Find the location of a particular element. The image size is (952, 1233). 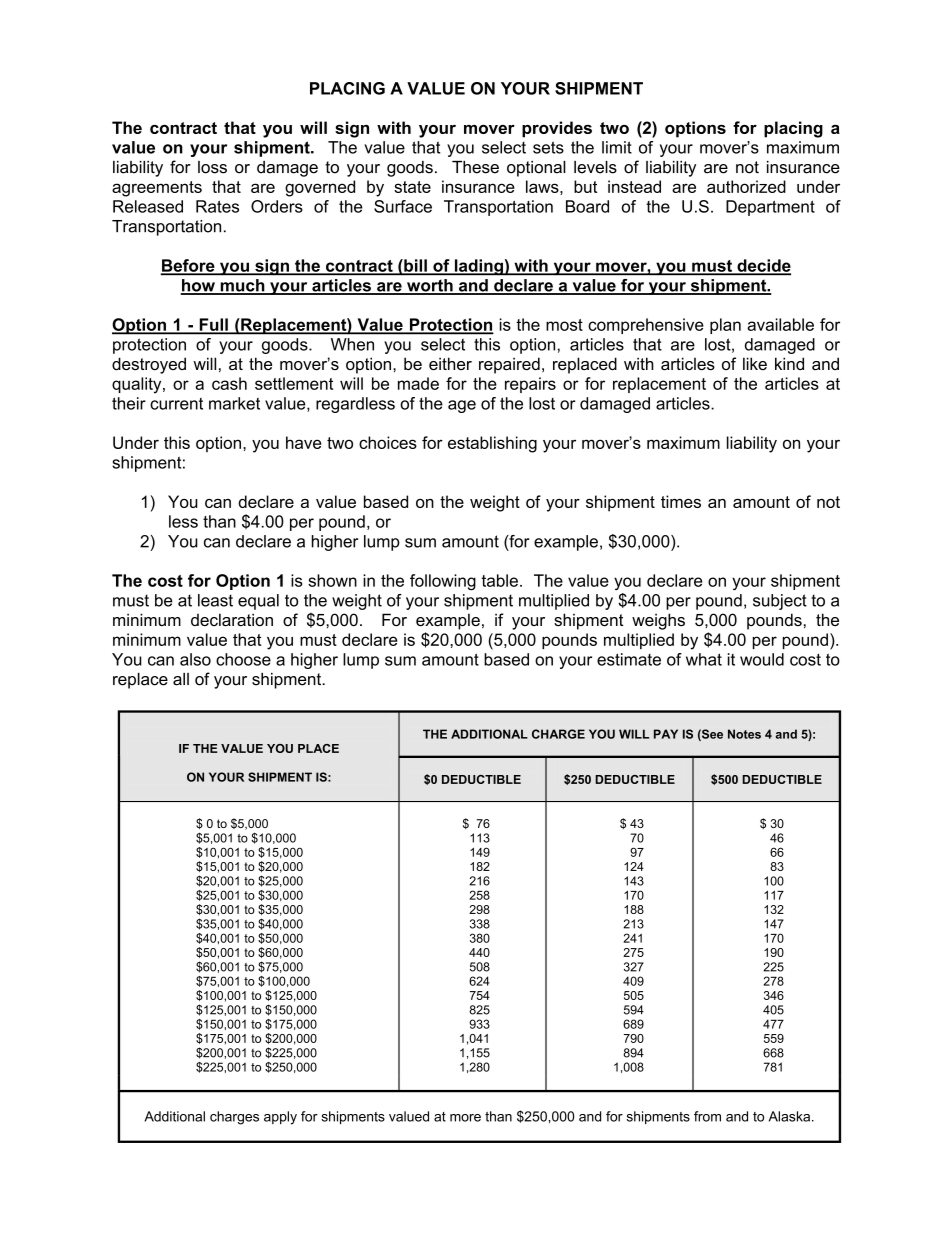

apply is located at coordinates (280, 1118).
